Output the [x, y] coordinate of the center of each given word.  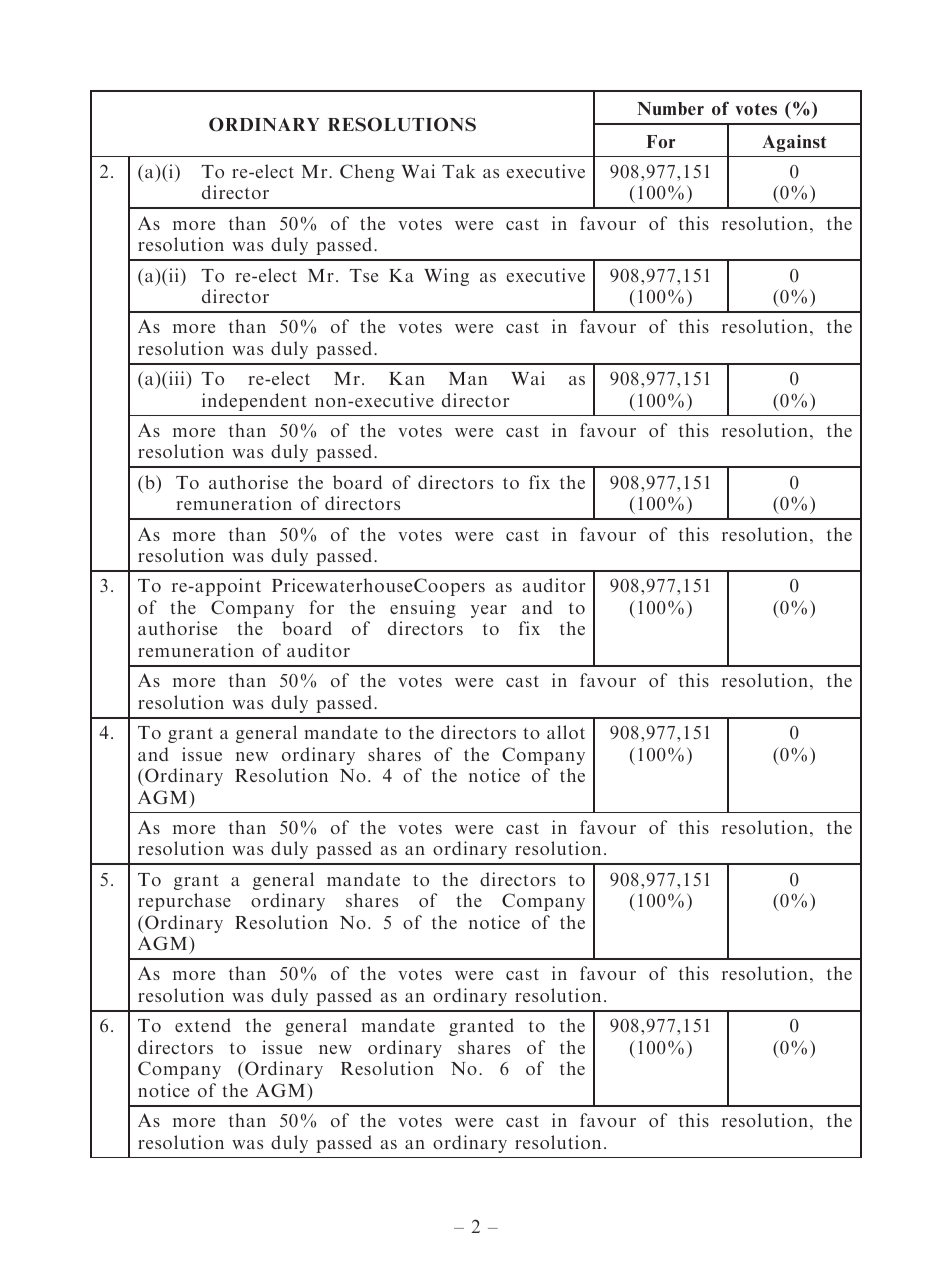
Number [670, 108]
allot [566, 732]
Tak [459, 171]
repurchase [184, 902]
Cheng [367, 173]
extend [203, 1025]
